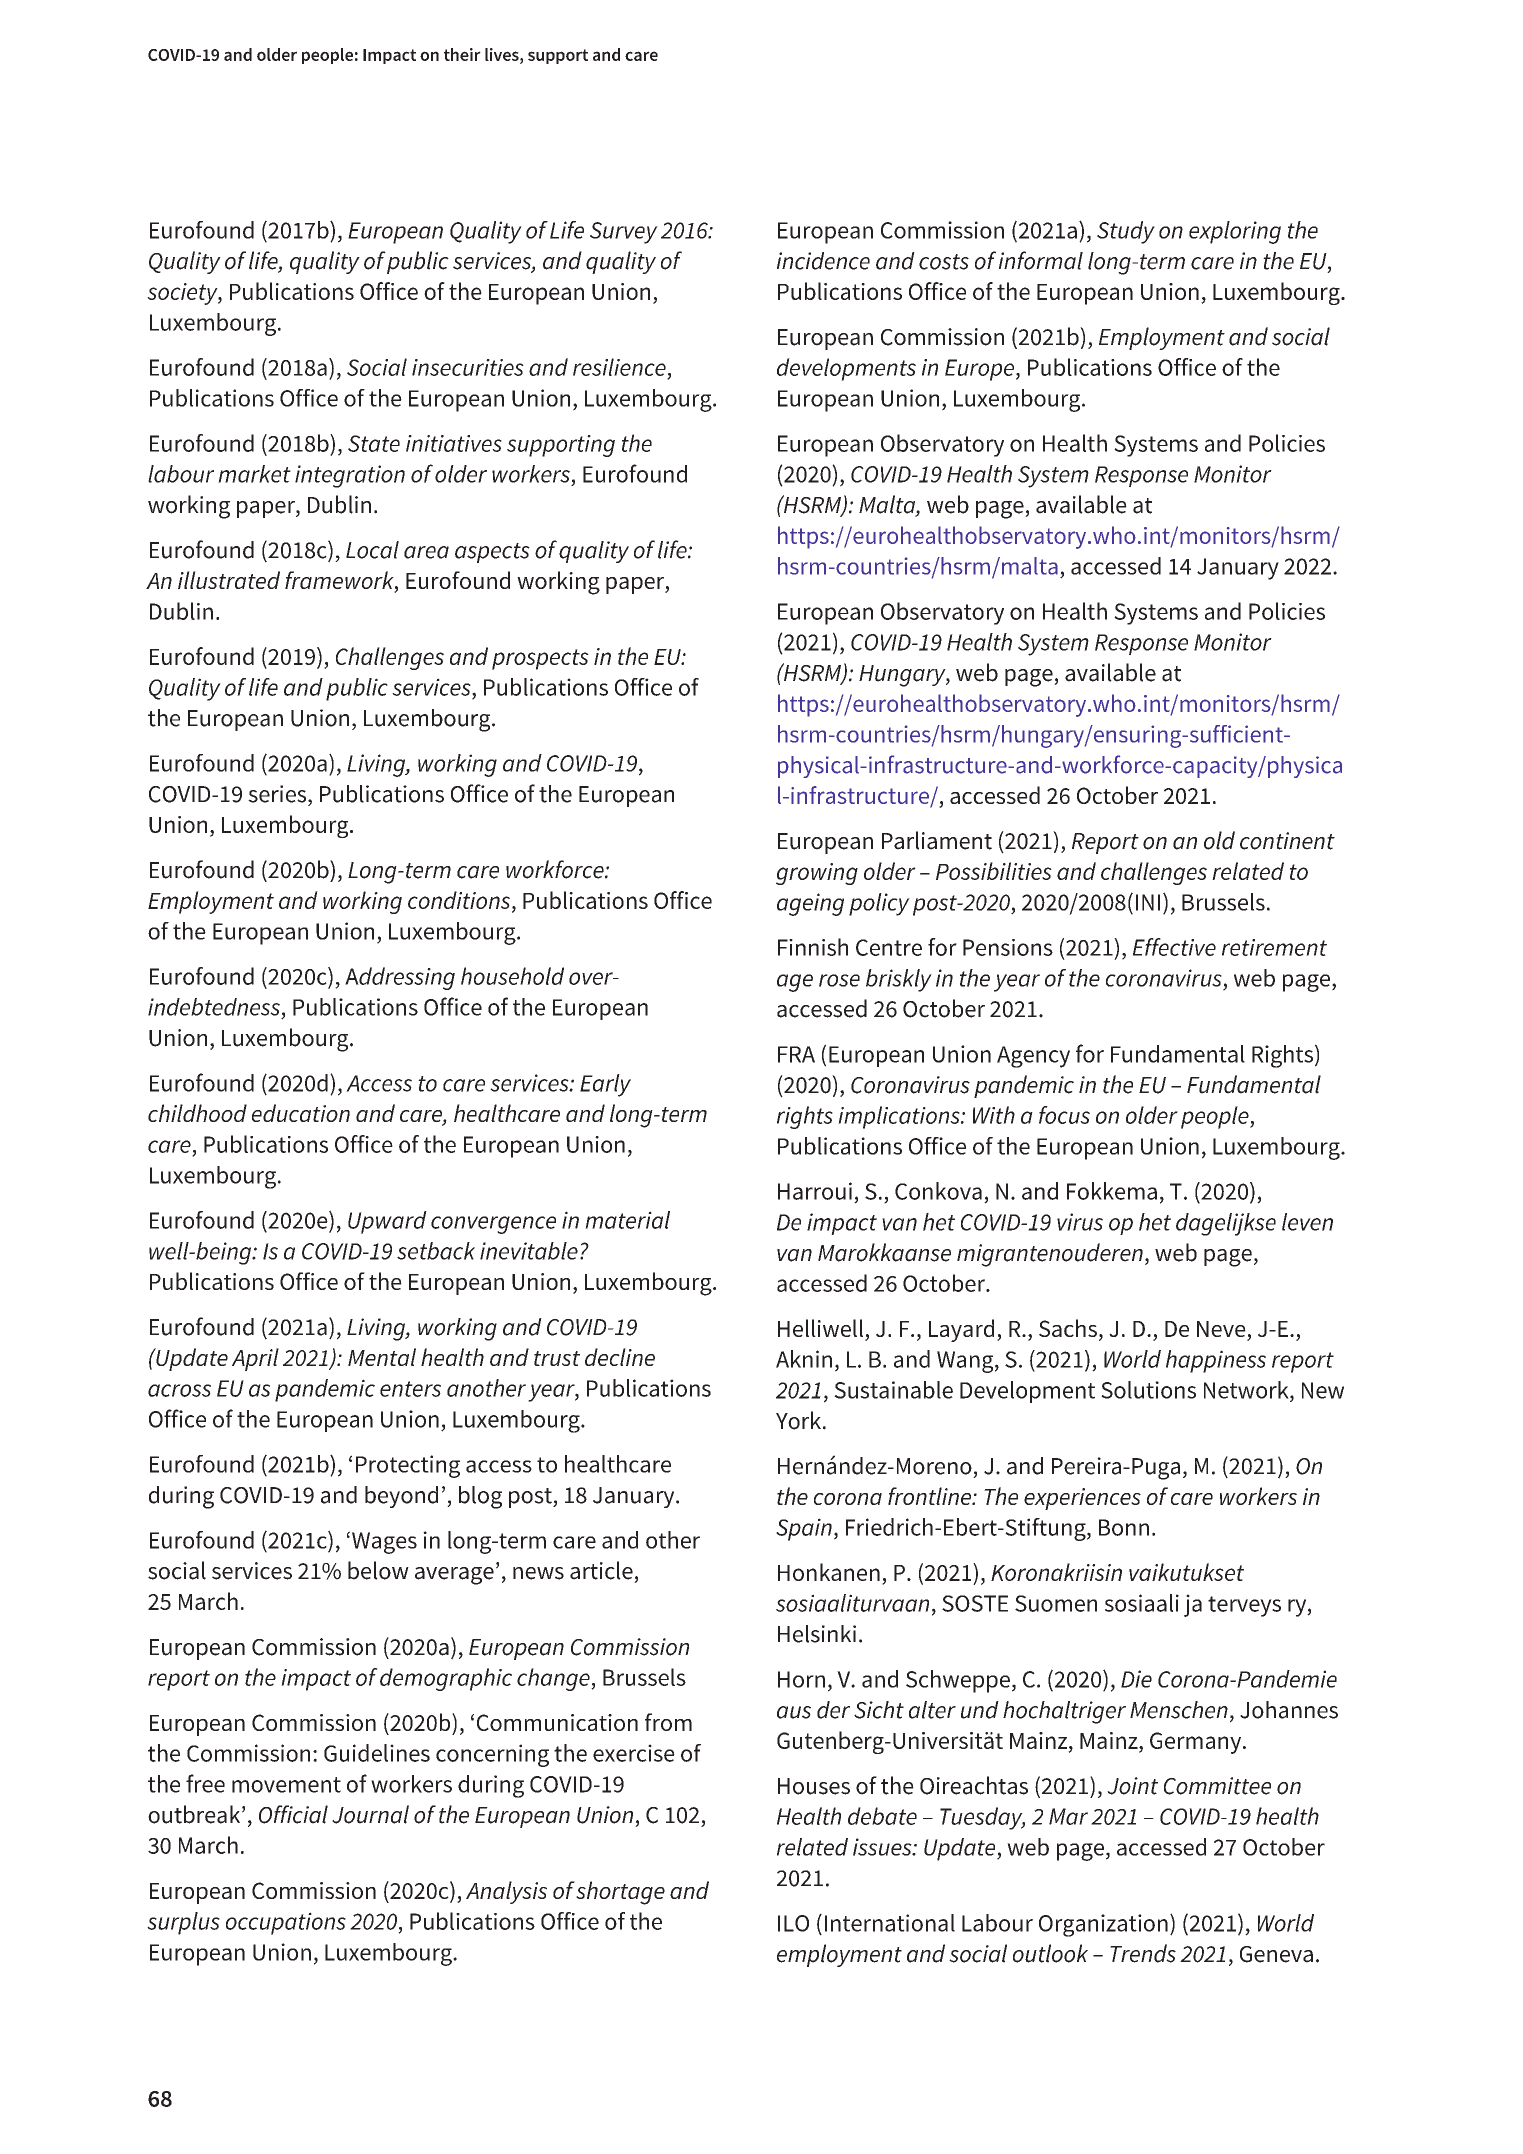 Image resolution: width=1523 pixels, height=2154 pixels. Describe the element at coordinates (817, 874) in the screenshot. I see `growing` at that location.
